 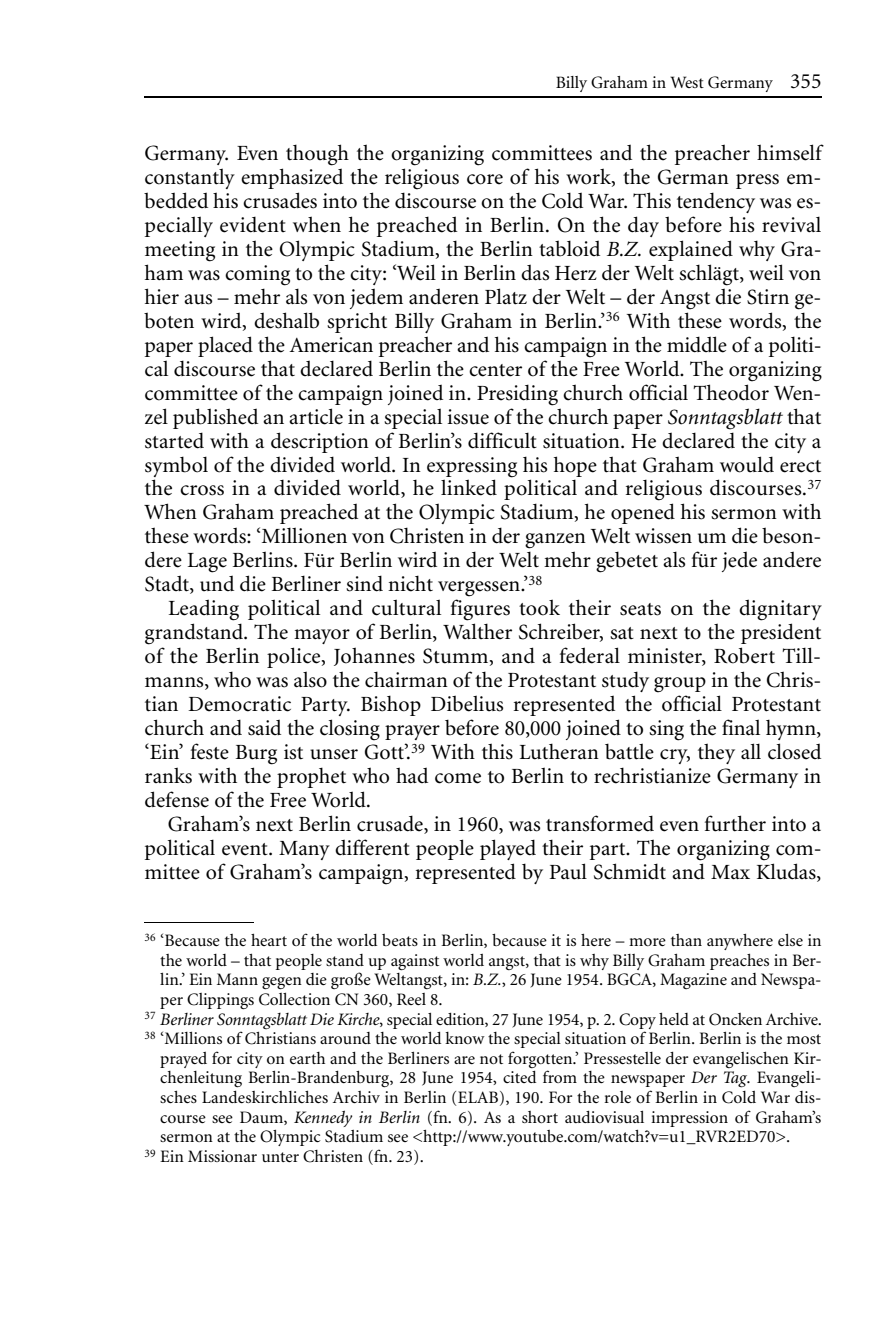 What do you see at coordinates (697, 344) in the screenshot?
I see `middle` at bounding box center [697, 344].
